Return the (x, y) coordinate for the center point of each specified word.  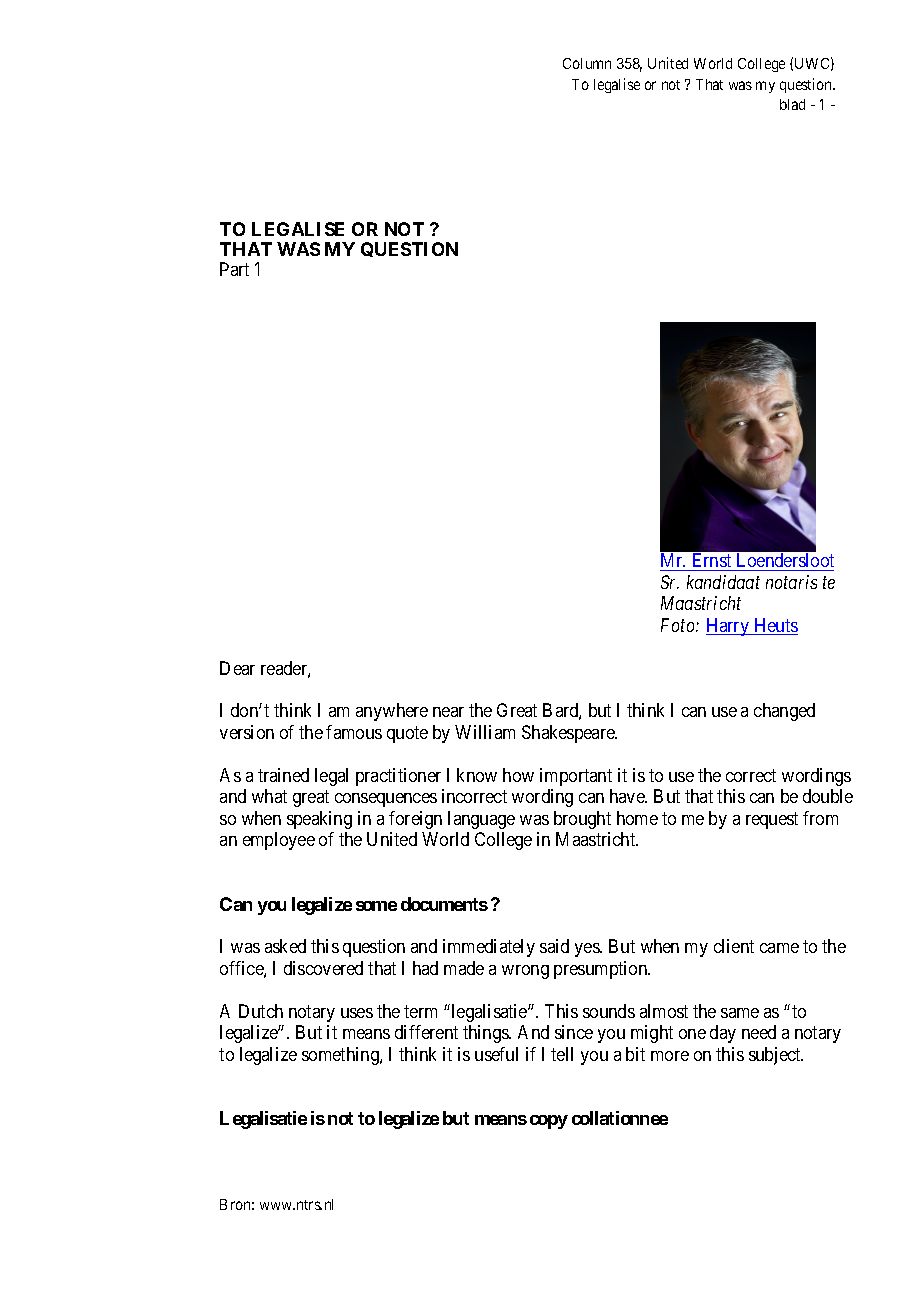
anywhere (392, 712)
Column (587, 63)
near (448, 712)
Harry (729, 627)
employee (279, 841)
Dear (237, 668)
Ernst (712, 562)
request (772, 820)
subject (776, 1056)
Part (234, 269)
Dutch (261, 1011)
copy (549, 1122)
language (481, 820)
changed (784, 712)
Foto (679, 625)
